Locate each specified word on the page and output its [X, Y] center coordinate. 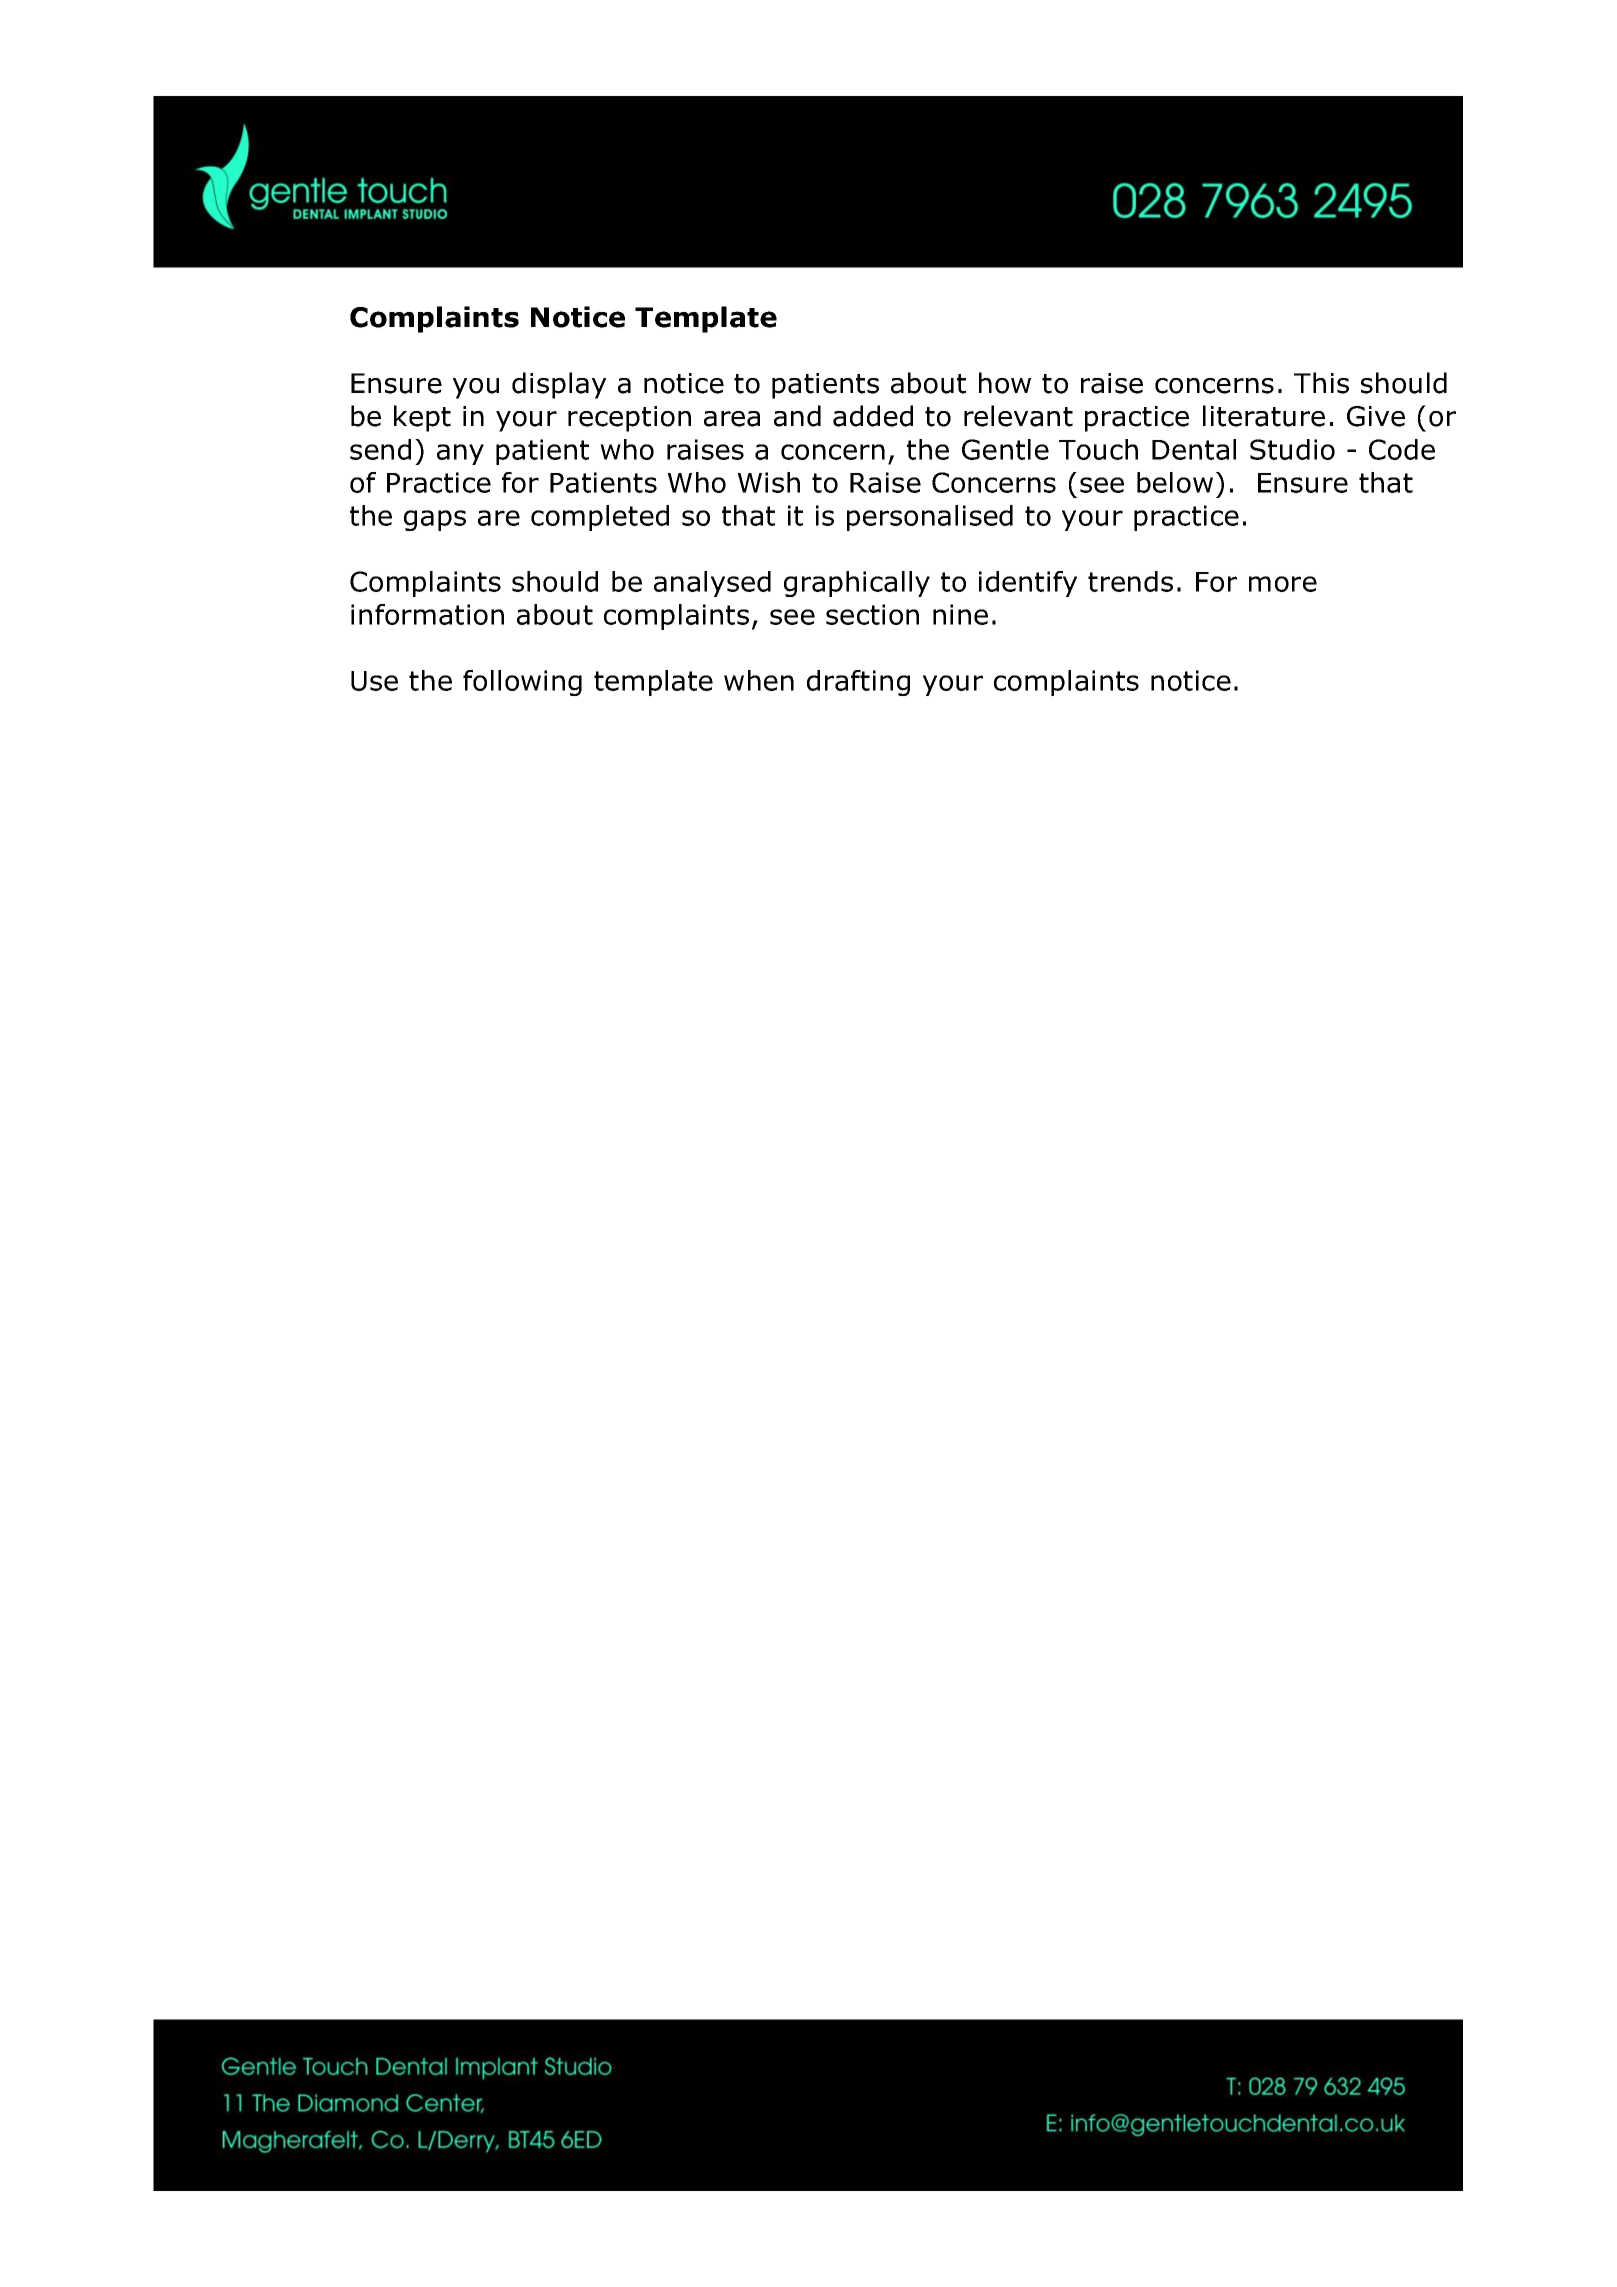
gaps [435, 520]
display [559, 385]
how [1005, 383]
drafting [858, 683]
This [1321, 383]
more [1283, 584]
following [522, 683]
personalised [930, 518]
